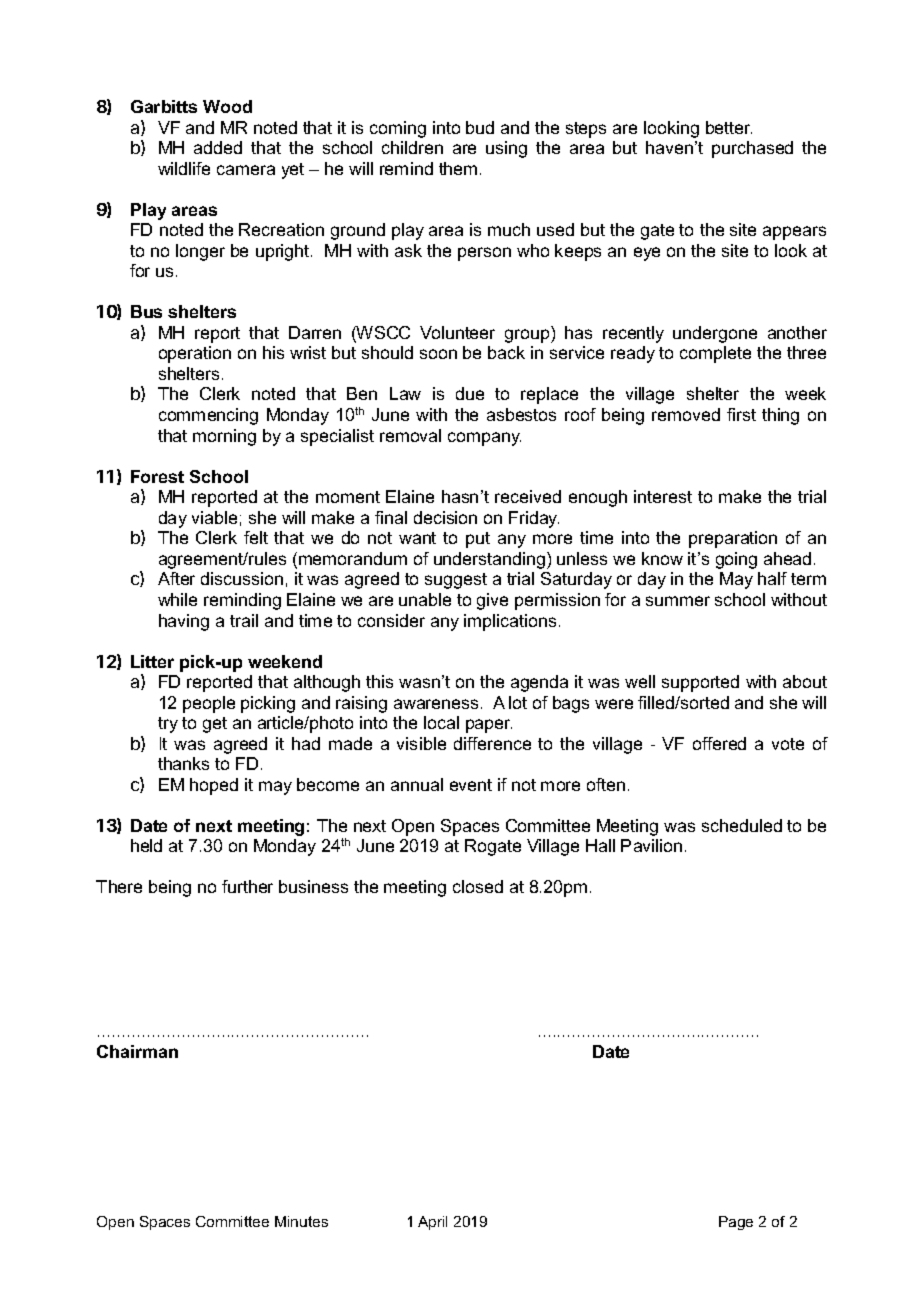 This image has height=1307, width=924. I want to click on bud, so click(480, 127).
